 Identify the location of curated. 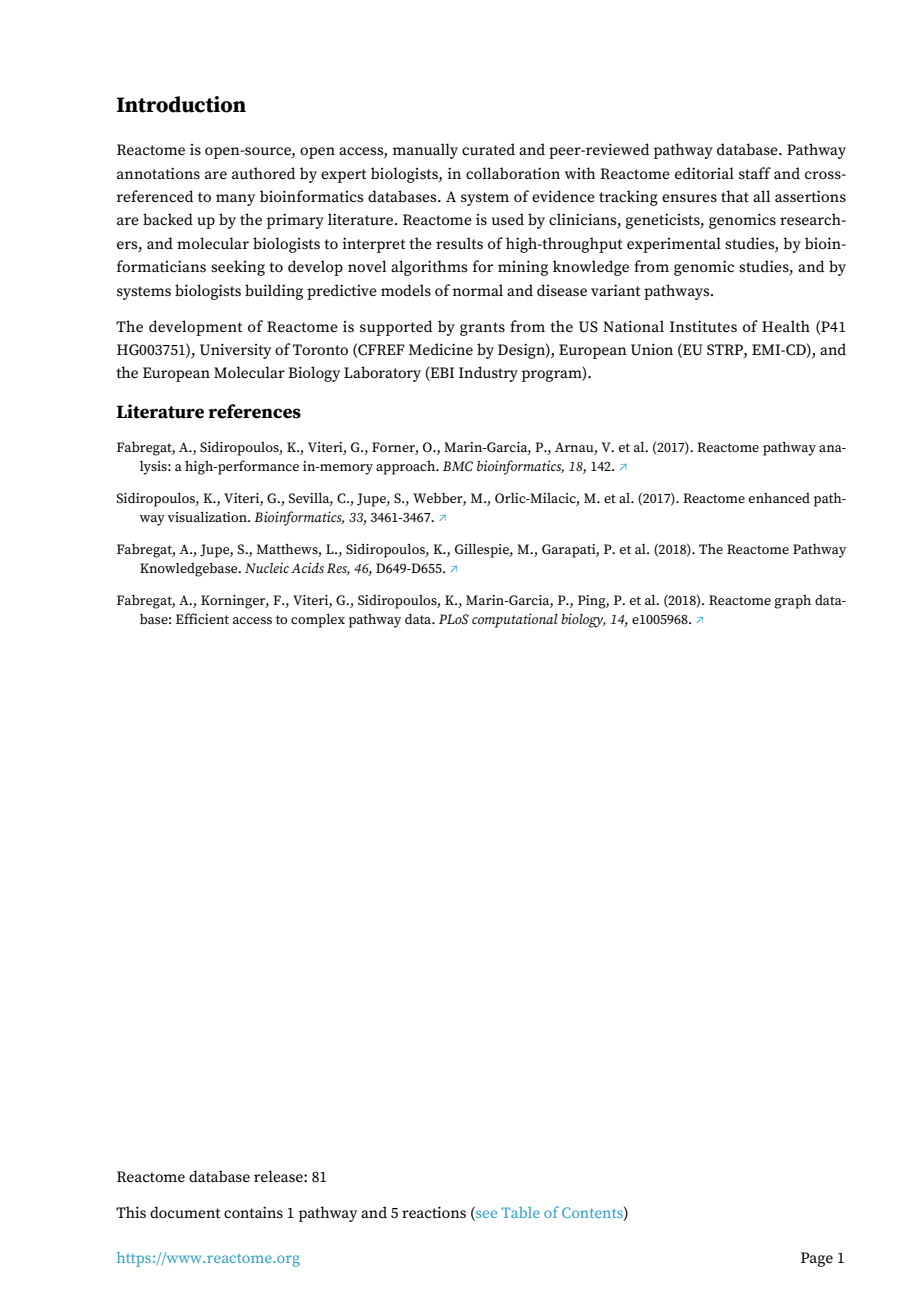
(488, 149).
